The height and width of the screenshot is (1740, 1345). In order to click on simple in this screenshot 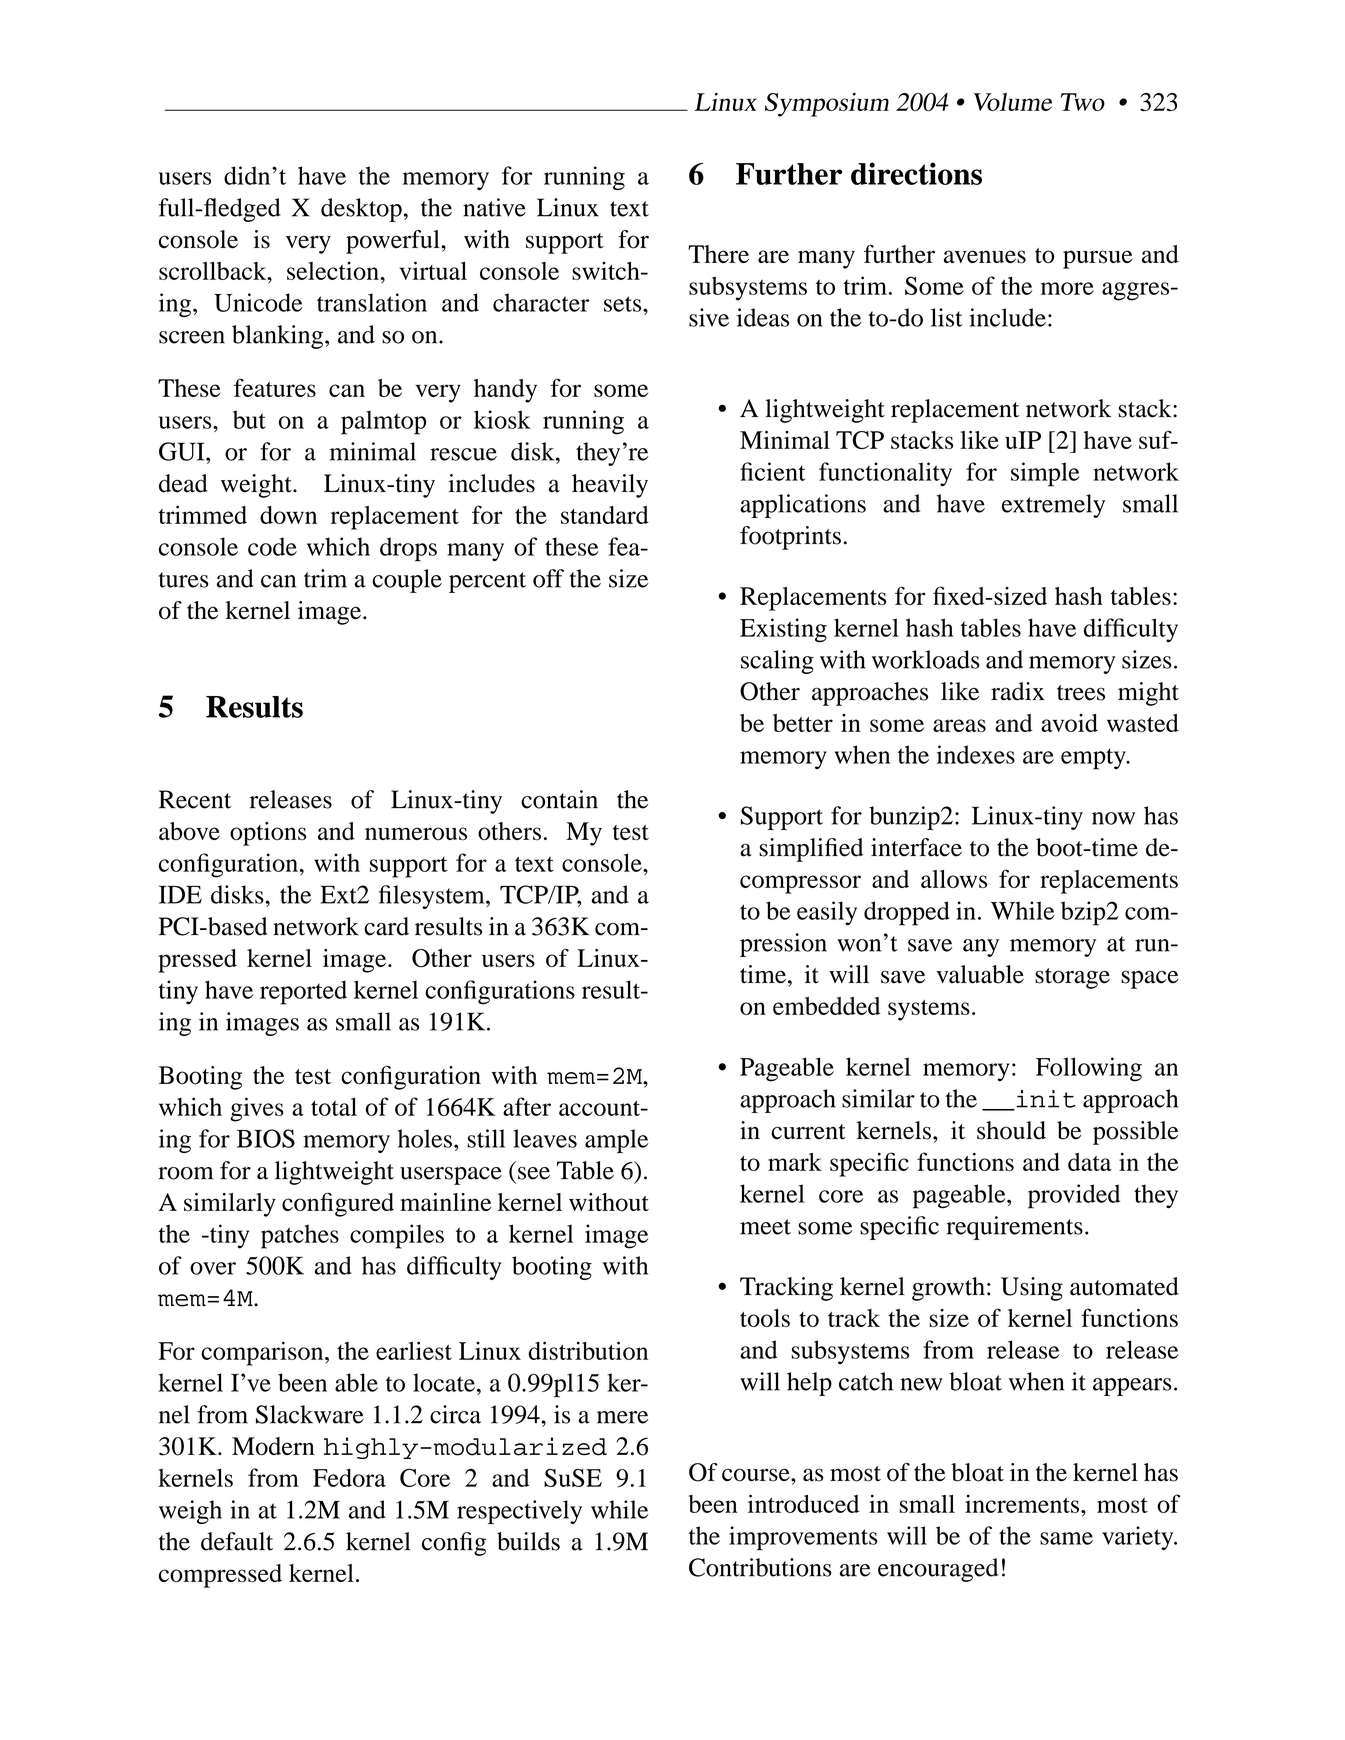, I will do `click(1045, 474)`.
